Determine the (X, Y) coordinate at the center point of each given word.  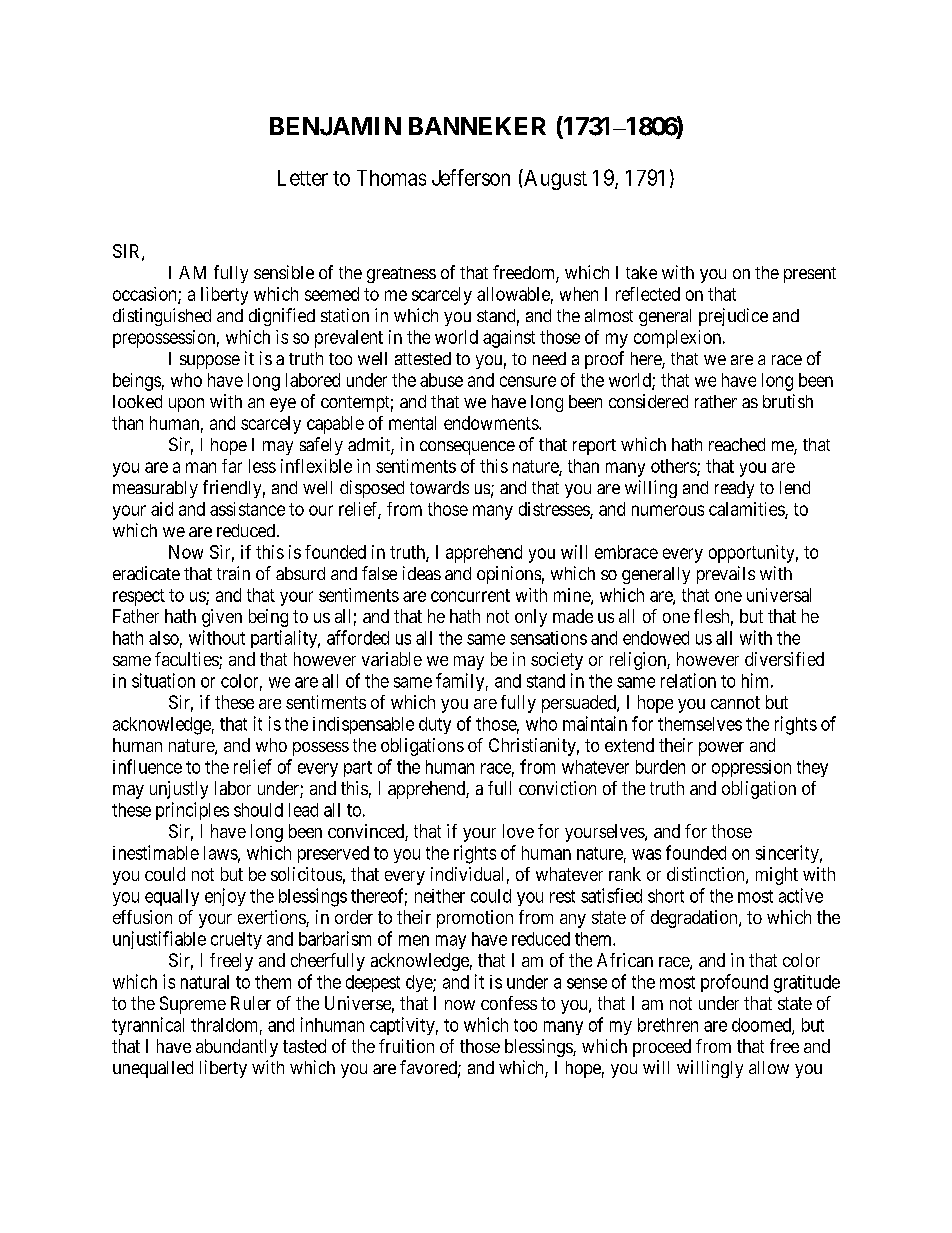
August (554, 179)
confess (509, 1003)
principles (192, 811)
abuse (441, 380)
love (518, 831)
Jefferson (471, 177)
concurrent (470, 595)
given (222, 618)
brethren (668, 1025)
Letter (303, 178)
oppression (751, 768)
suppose (210, 362)
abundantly (237, 1048)
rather (716, 401)
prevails (726, 575)
